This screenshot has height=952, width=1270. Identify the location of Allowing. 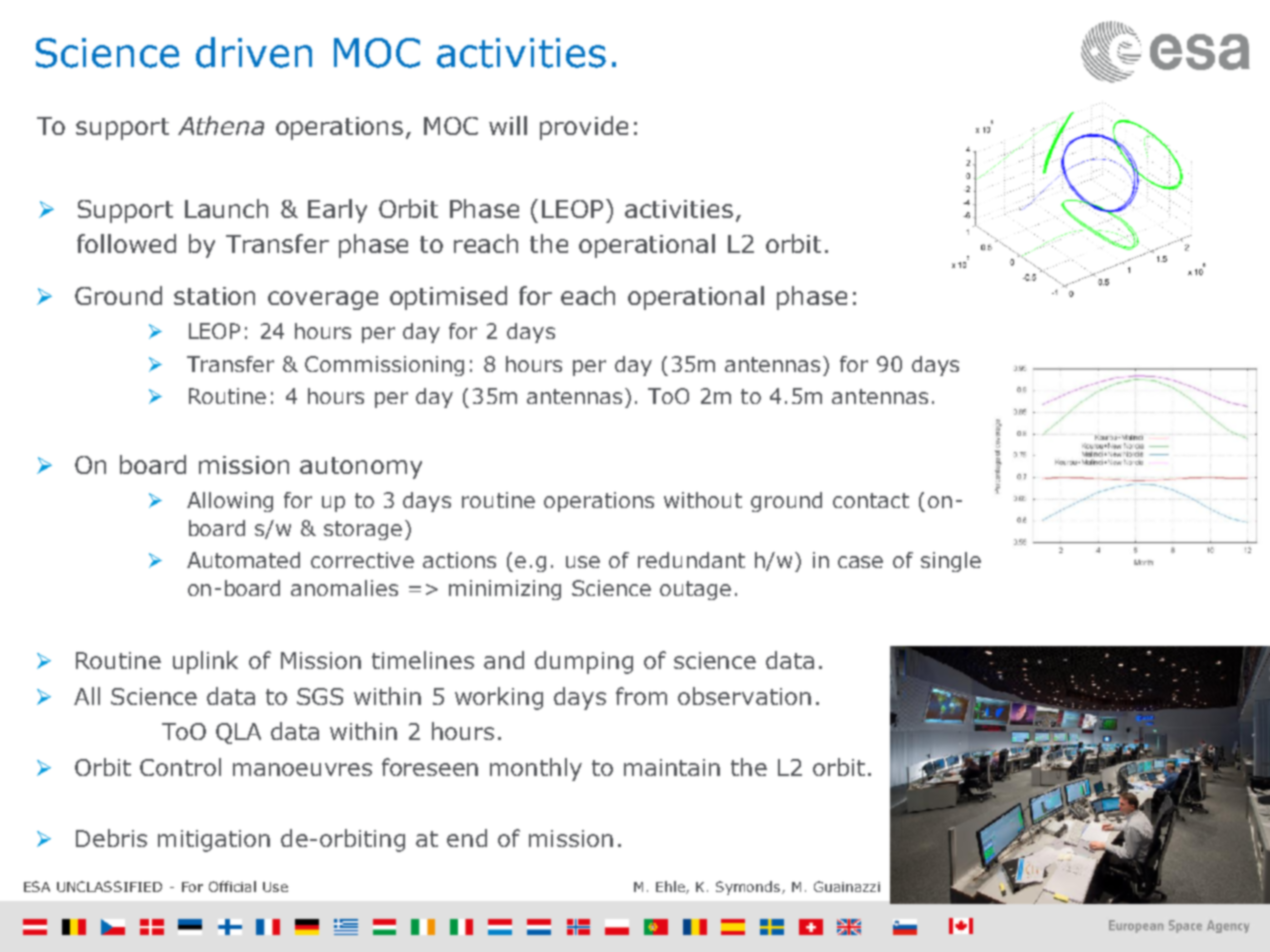
(230, 502).
